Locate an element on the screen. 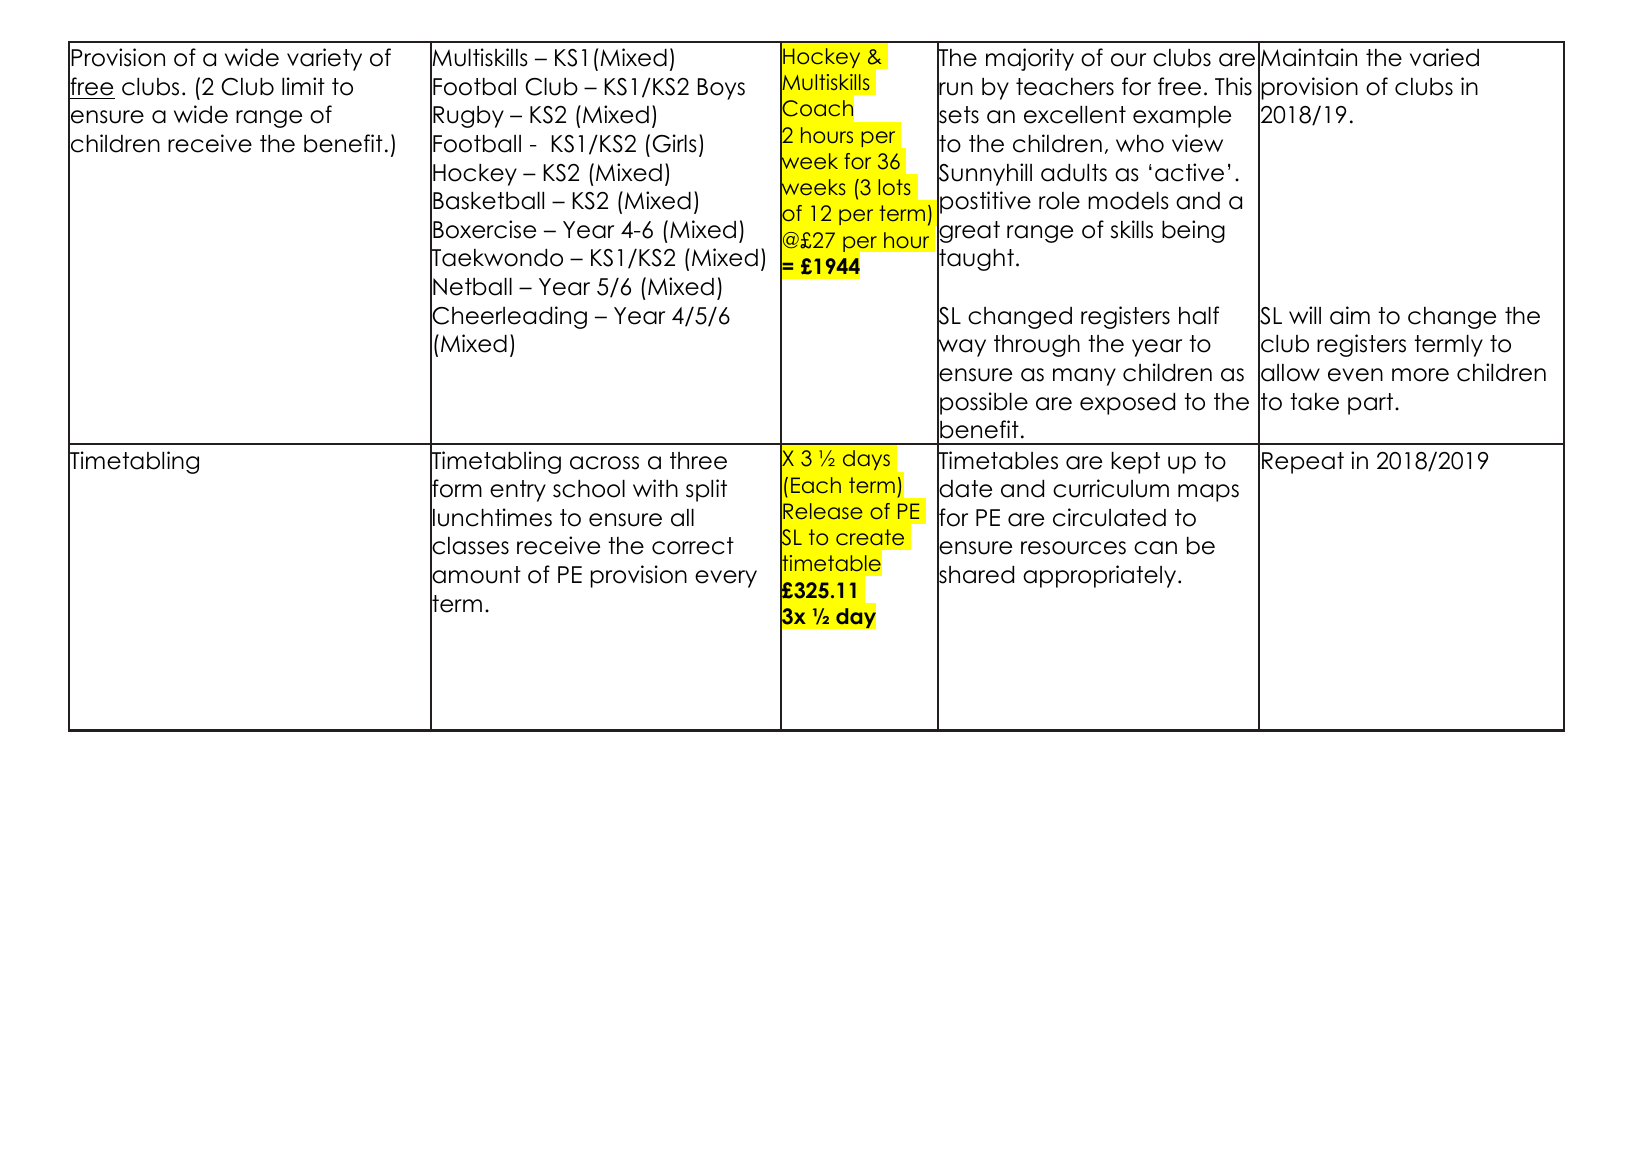 The width and height of the screenshot is (1637, 1158). across is located at coordinates (604, 463).
